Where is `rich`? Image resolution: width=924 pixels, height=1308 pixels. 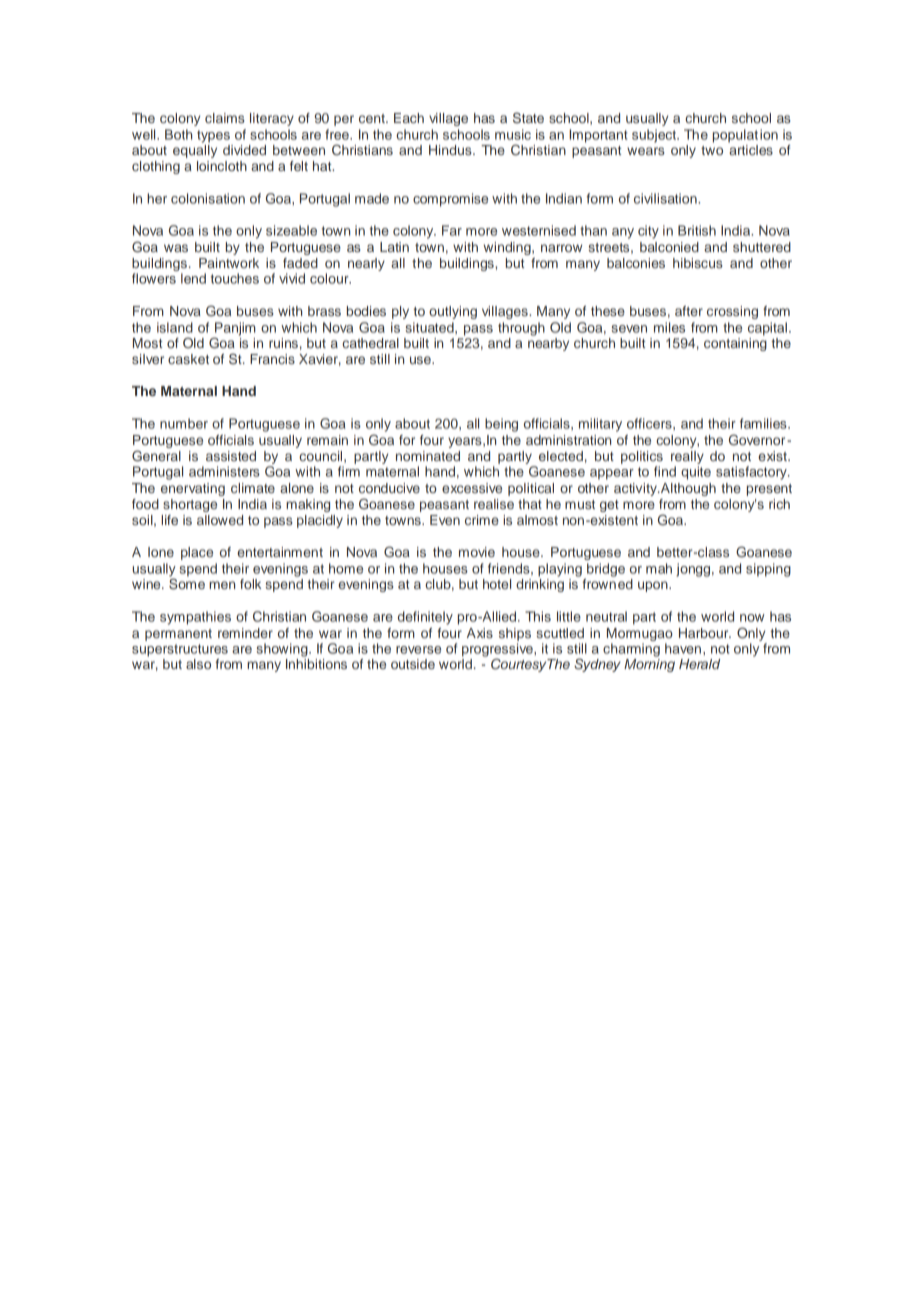
rich is located at coordinates (779, 504).
